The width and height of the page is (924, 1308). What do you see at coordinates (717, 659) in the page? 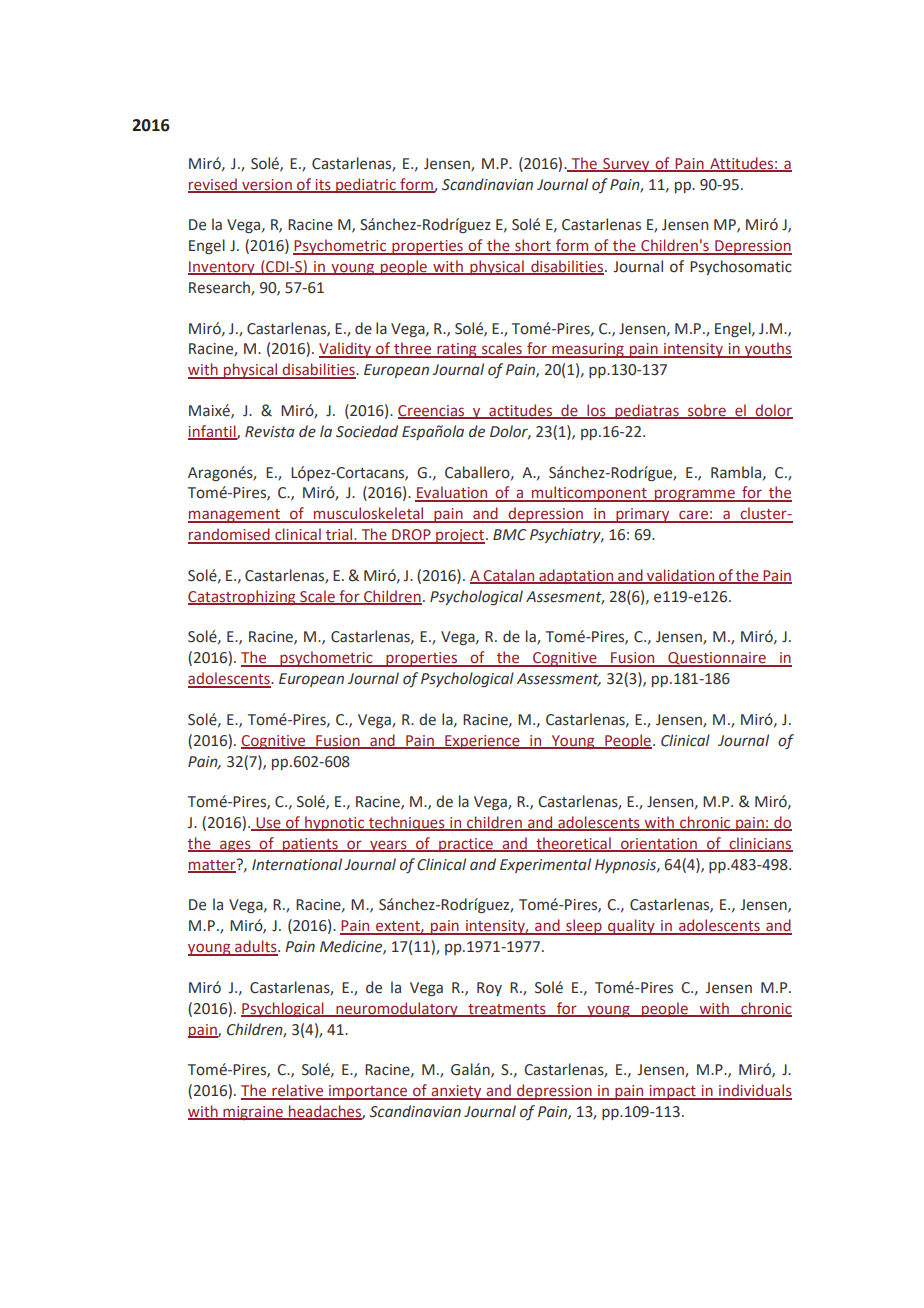
I see `Questionnaire` at bounding box center [717, 659].
